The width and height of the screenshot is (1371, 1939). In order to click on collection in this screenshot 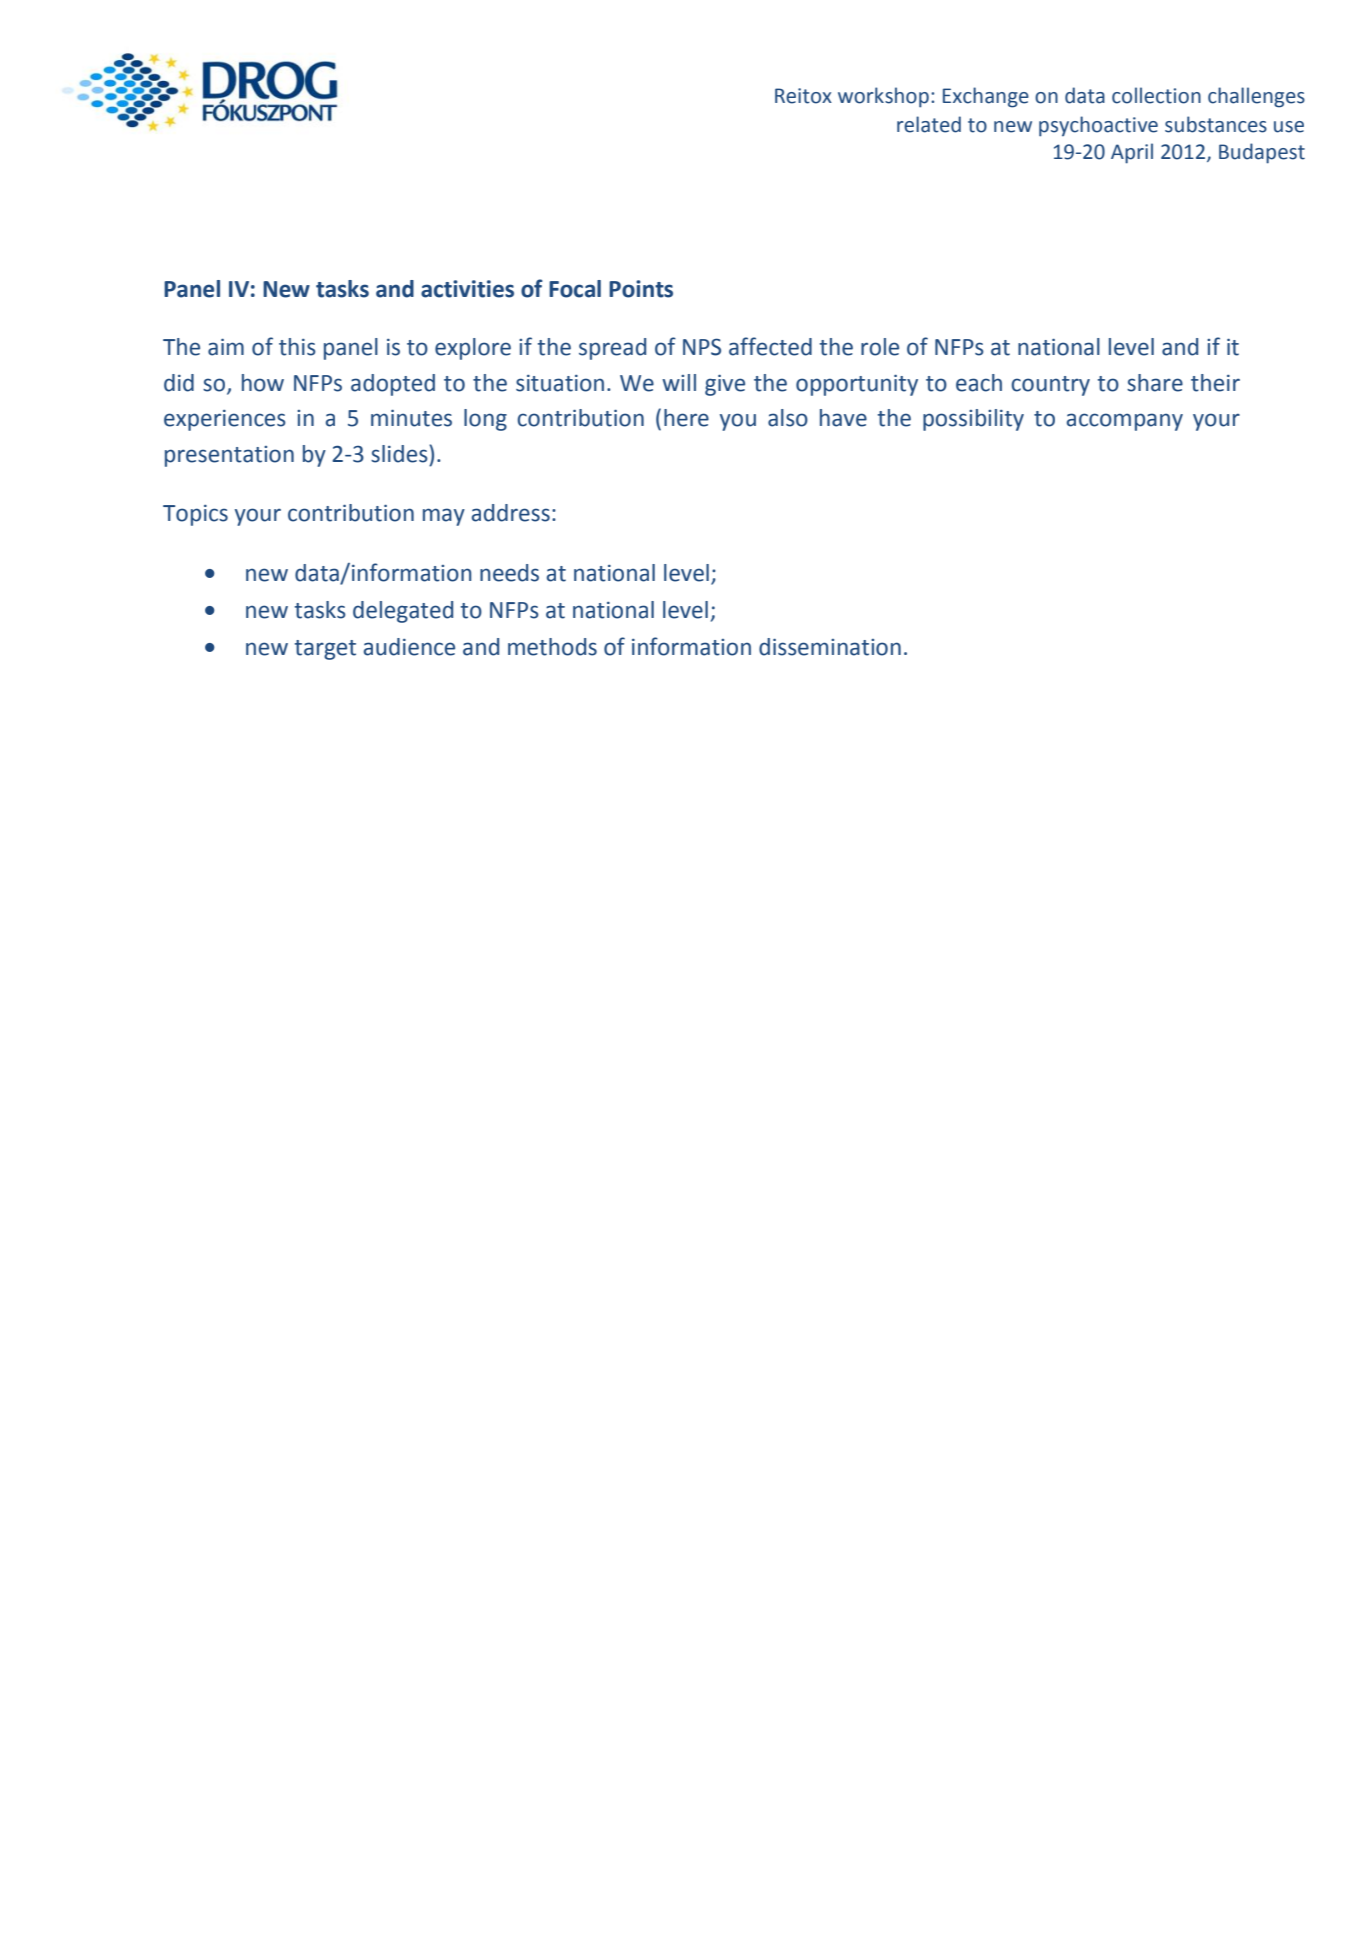, I will do `click(1156, 95)`.
